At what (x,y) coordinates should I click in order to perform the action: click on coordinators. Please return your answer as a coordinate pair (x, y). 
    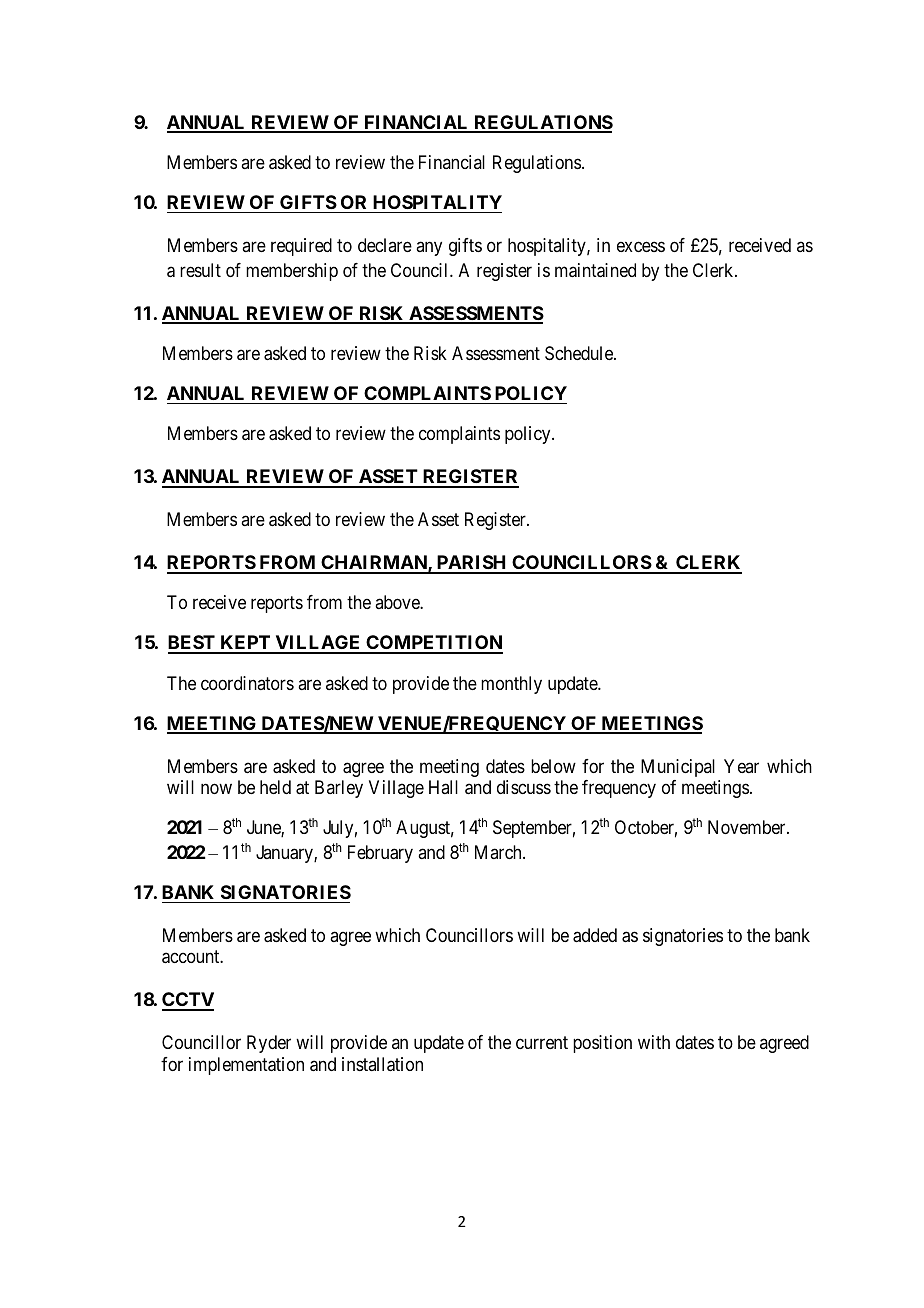
    Looking at the image, I should click on (247, 683).
